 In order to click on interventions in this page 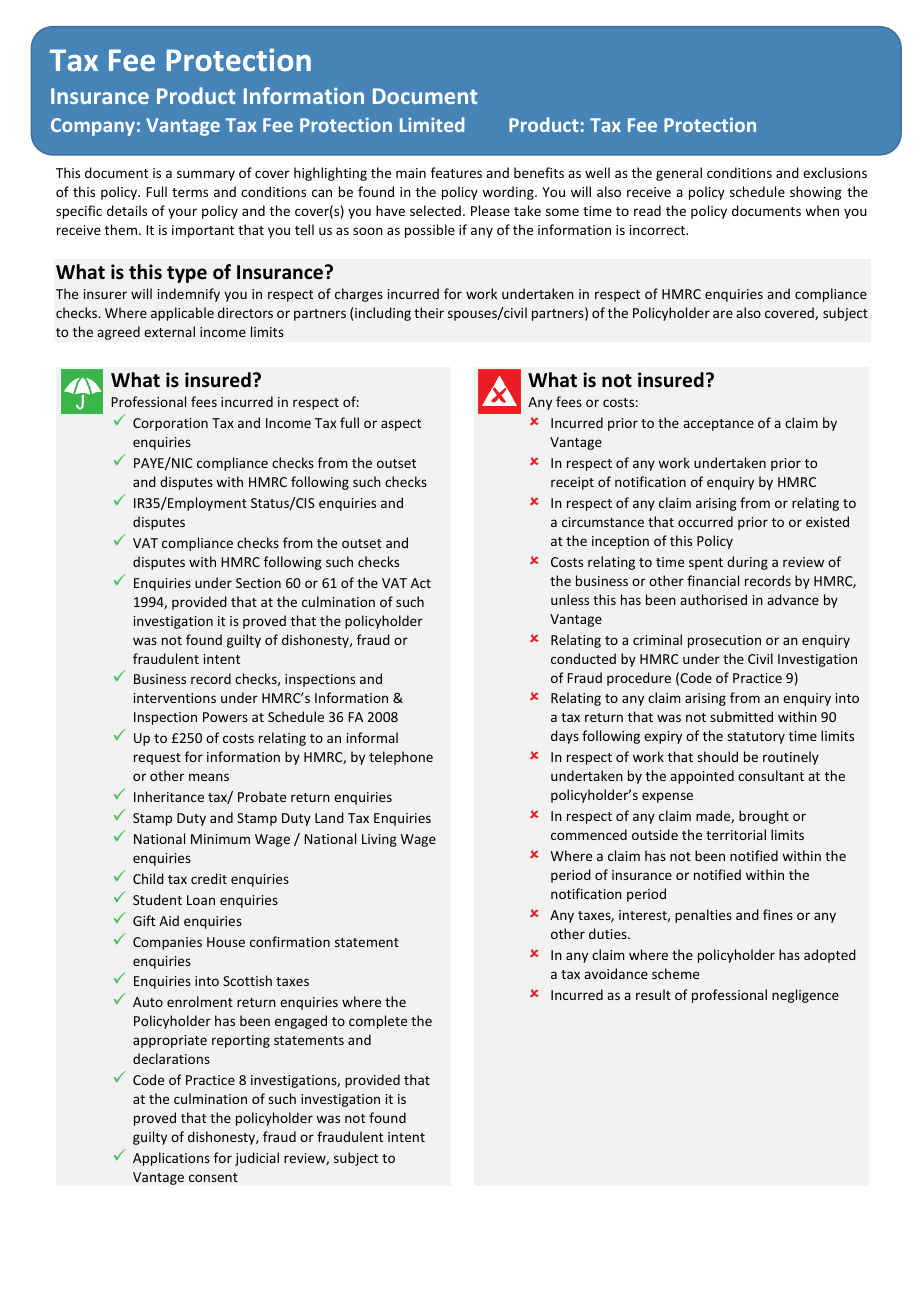, I will do `click(175, 698)`.
